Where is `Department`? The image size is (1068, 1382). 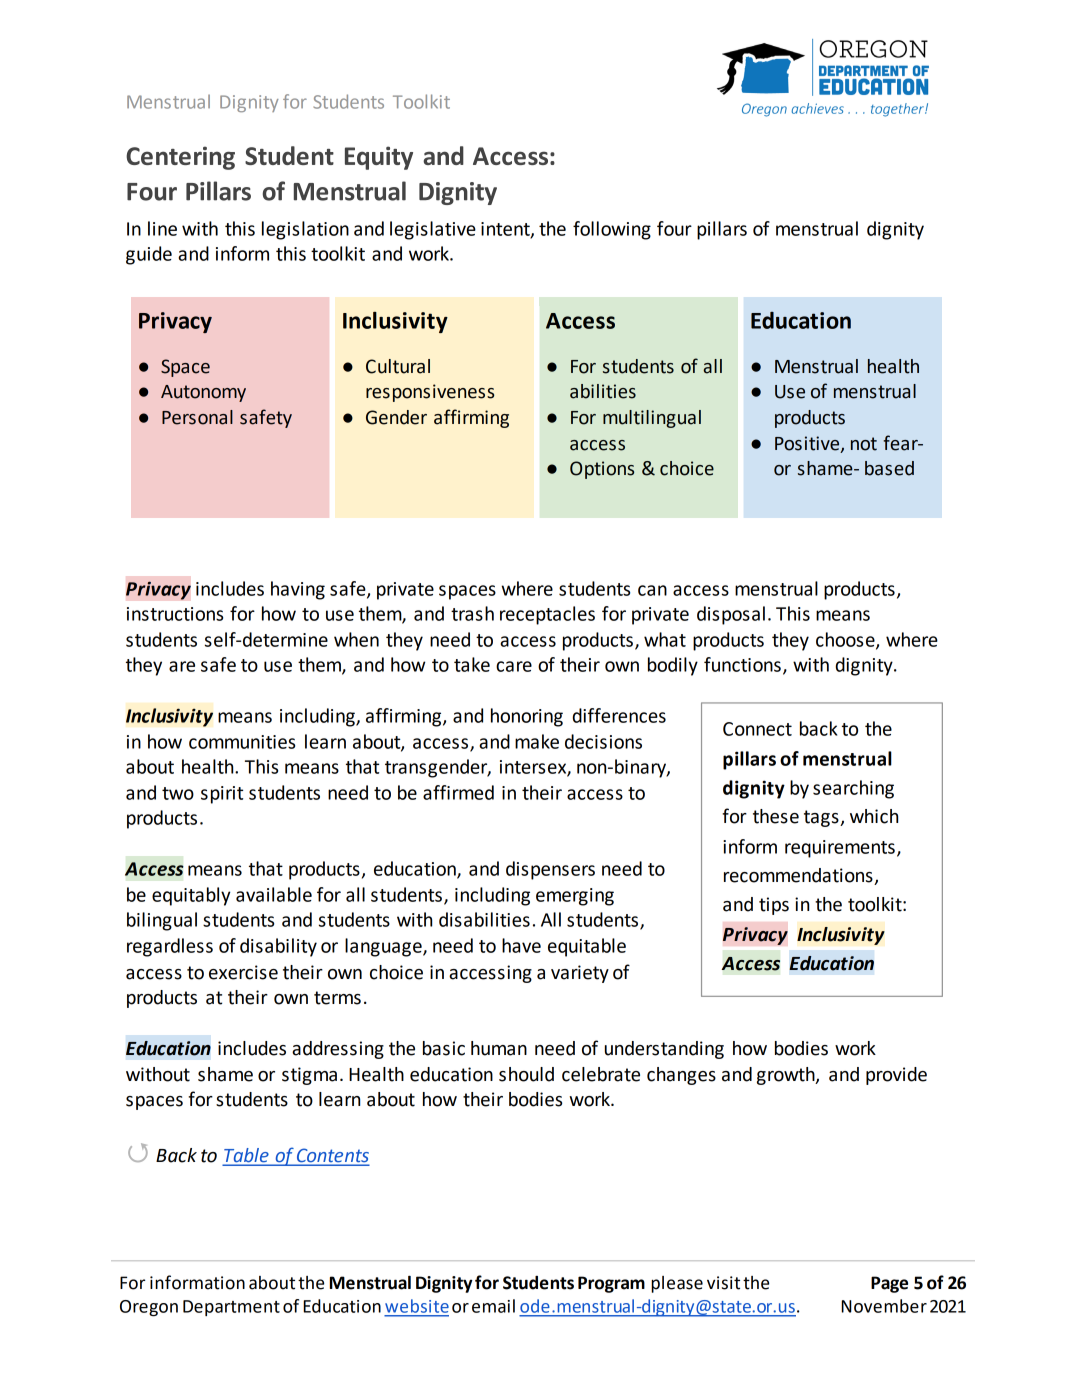 Department is located at coordinates (231, 1308).
